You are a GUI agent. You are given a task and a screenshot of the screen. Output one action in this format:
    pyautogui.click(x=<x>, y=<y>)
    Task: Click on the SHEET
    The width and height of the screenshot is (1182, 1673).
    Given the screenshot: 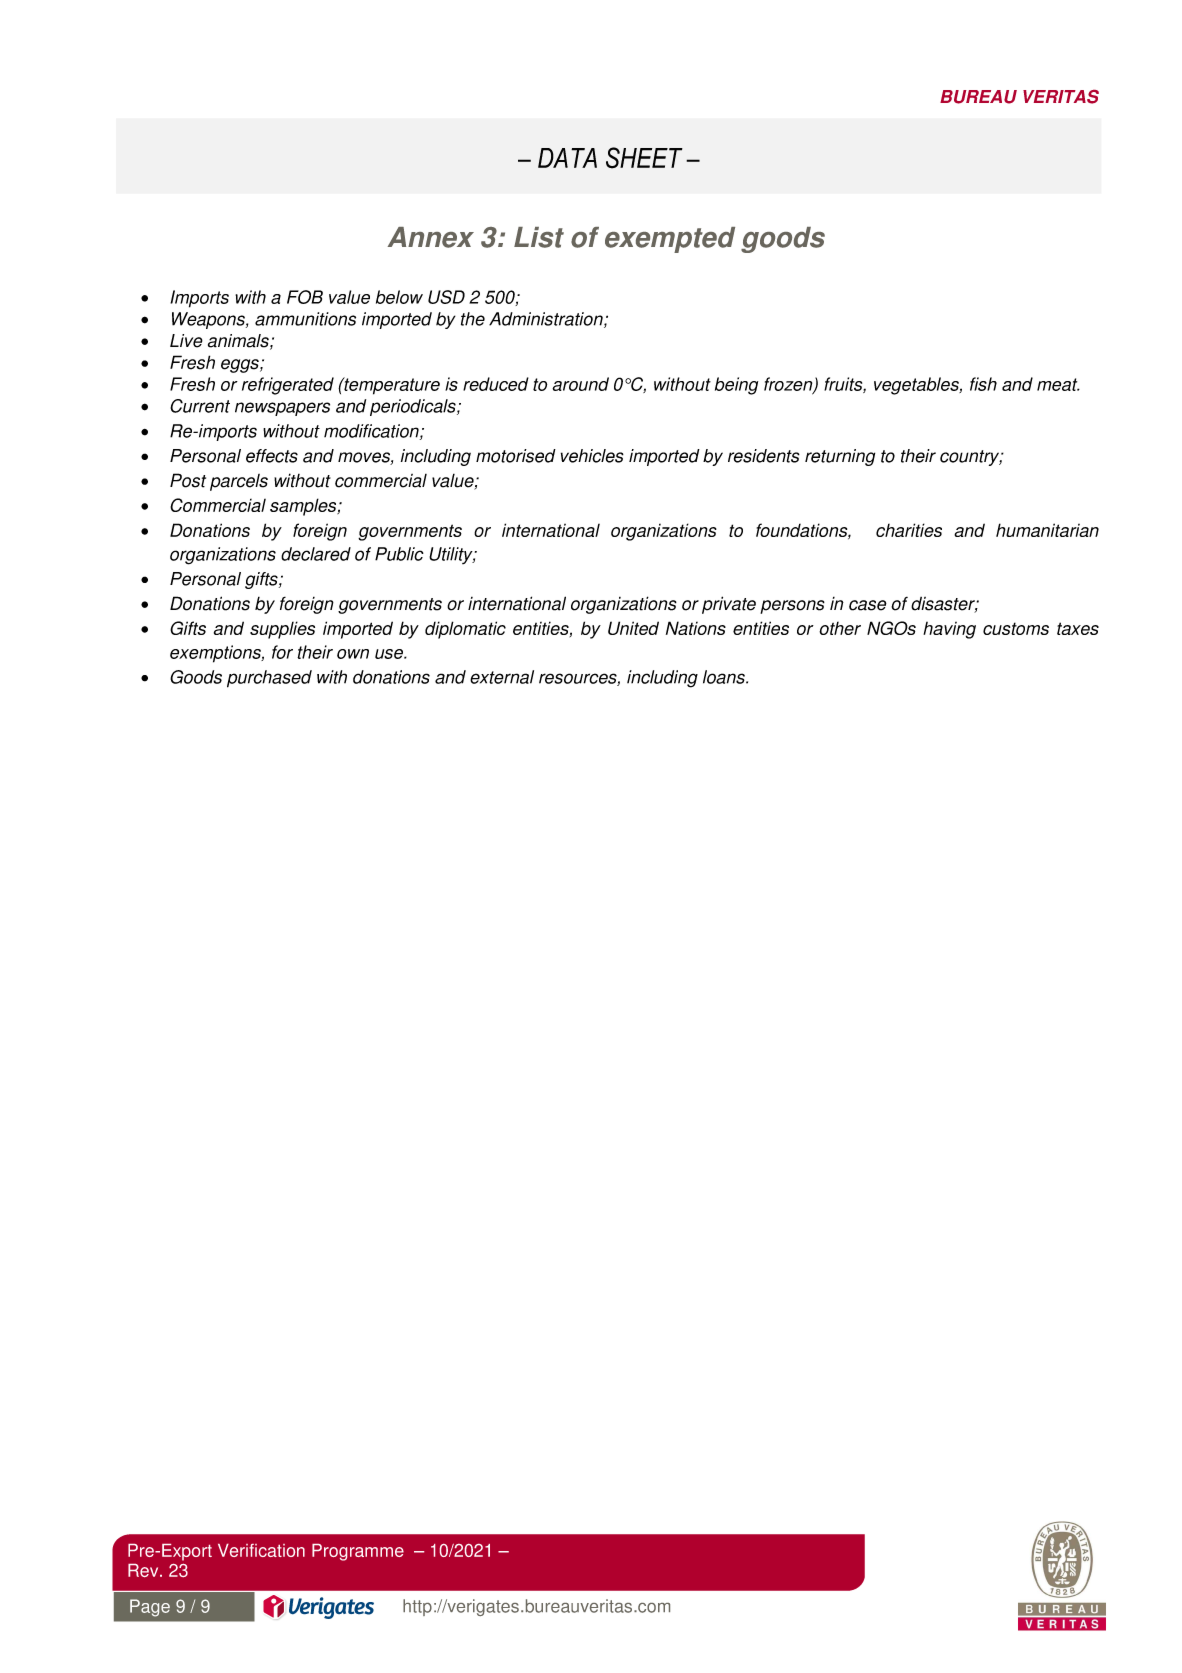 What is the action you would take?
    pyautogui.click(x=644, y=158)
